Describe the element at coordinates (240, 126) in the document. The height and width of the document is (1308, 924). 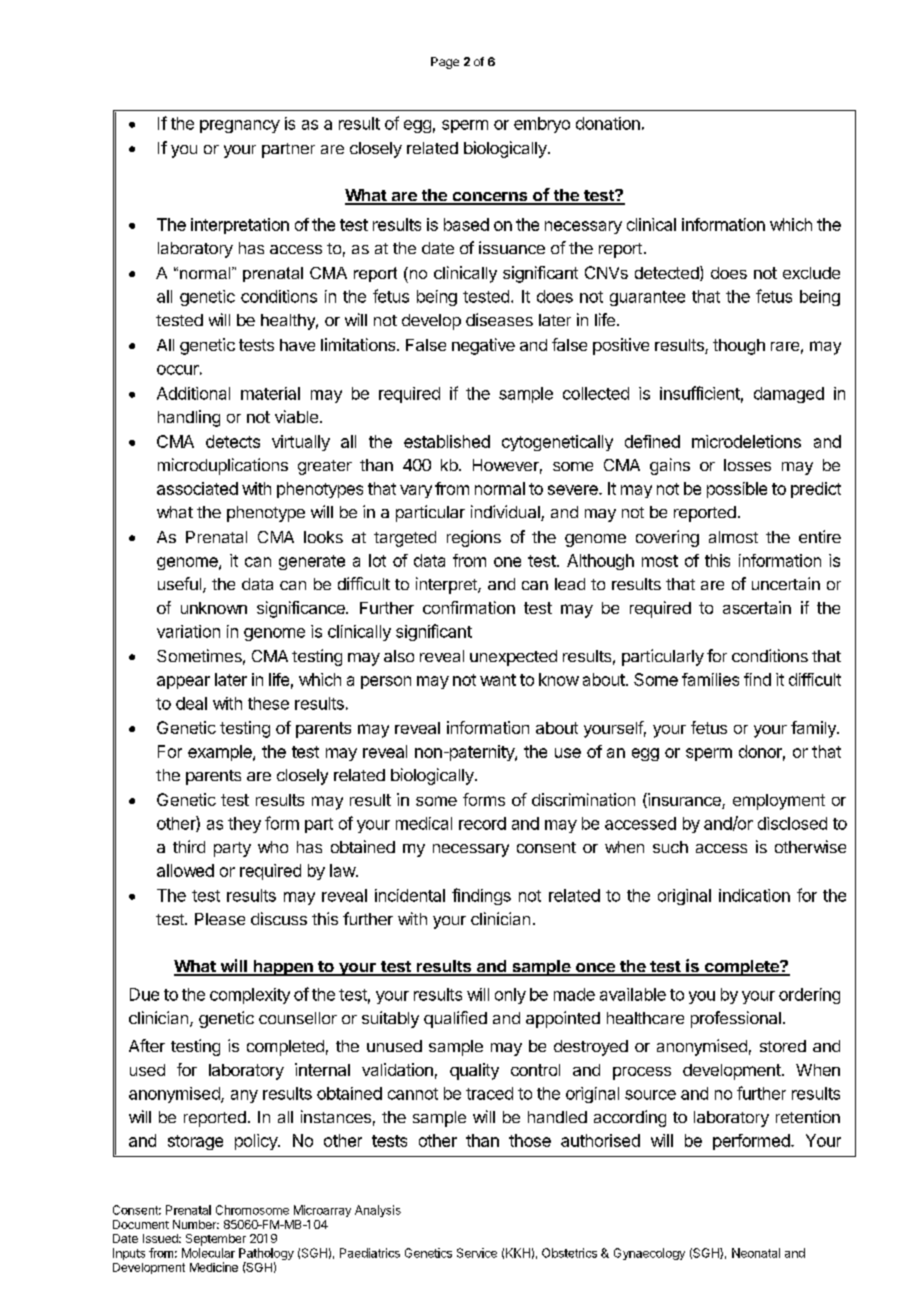
I see `pregnancy` at that location.
